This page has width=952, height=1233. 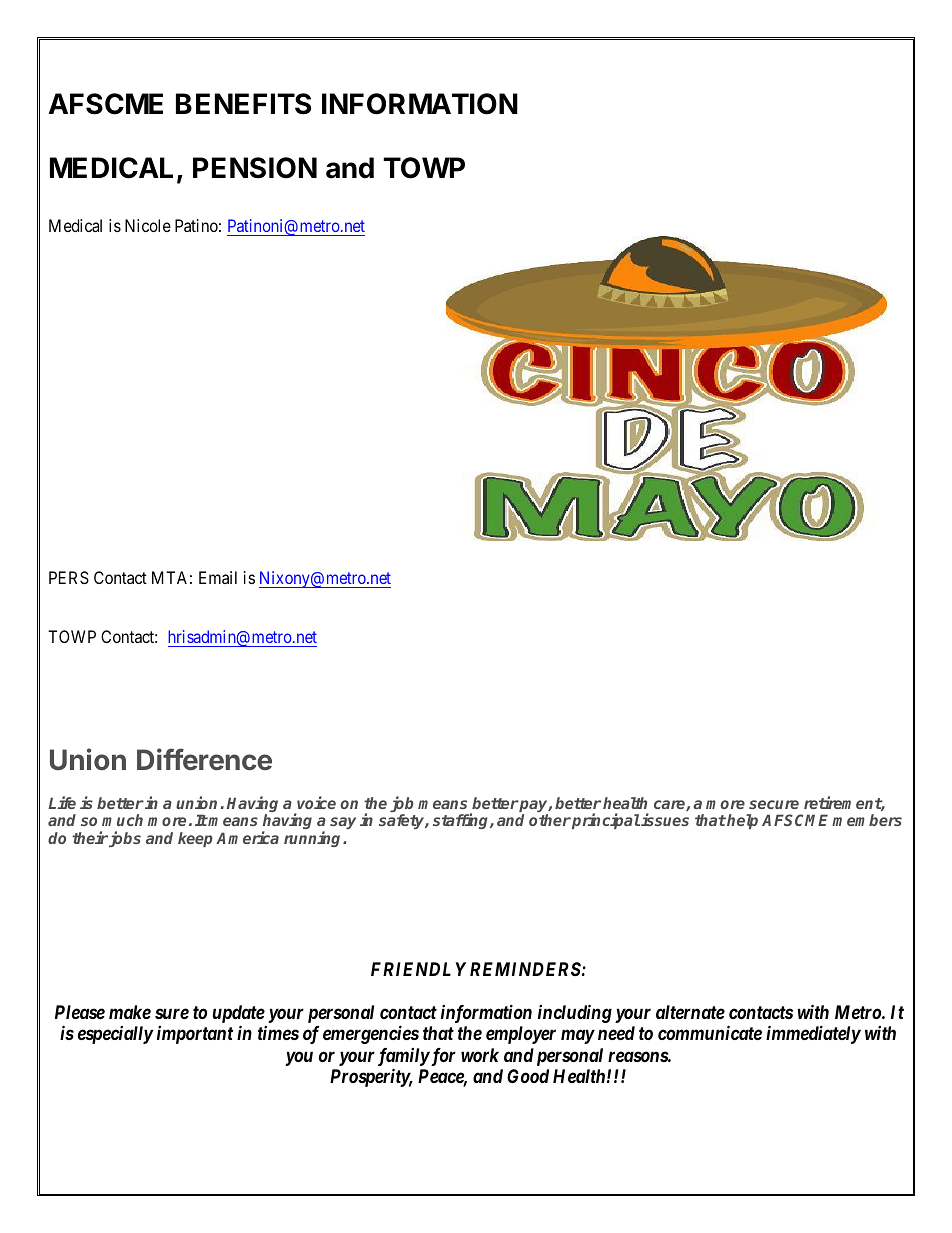 I want to click on alternate, so click(x=690, y=1012).
